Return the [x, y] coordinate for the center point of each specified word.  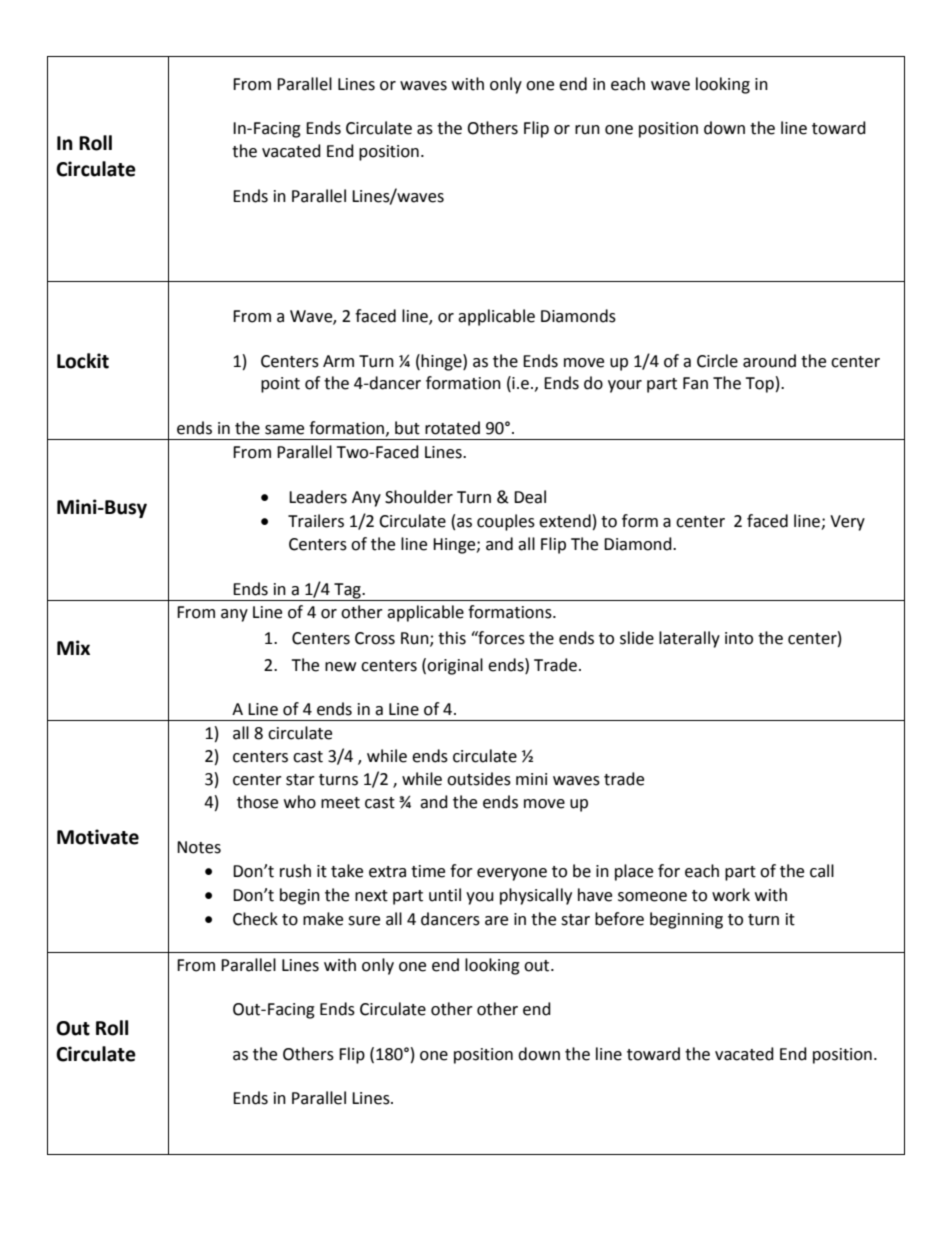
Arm [338, 361]
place [634, 872]
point [280, 385]
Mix [73, 647]
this [452, 638]
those [257, 802]
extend [565, 521]
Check [255, 919]
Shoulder [419, 497]
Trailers [316, 521]
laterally [689, 639]
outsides [479, 779]
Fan [695, 383]
